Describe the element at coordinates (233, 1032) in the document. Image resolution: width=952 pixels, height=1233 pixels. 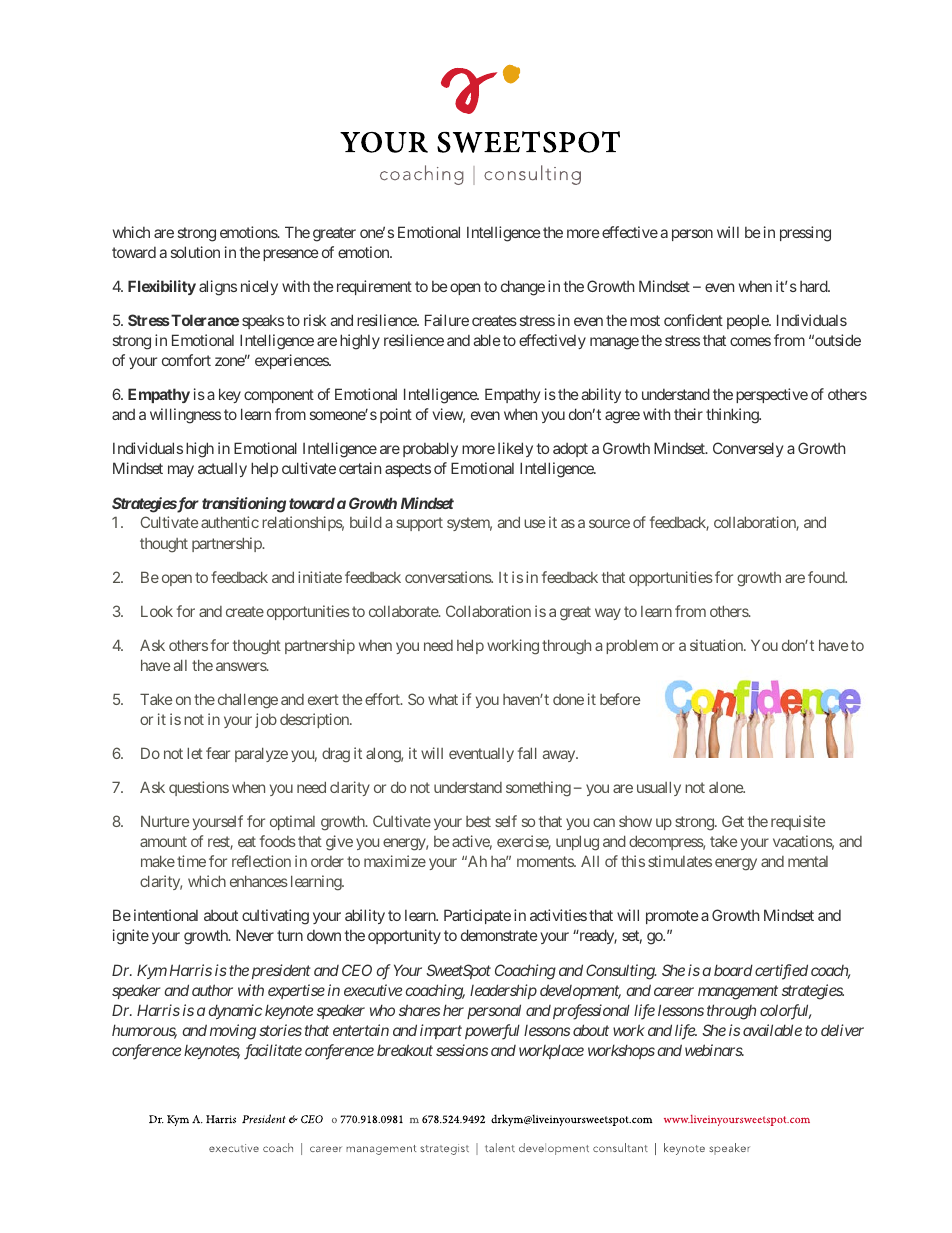
I see `moving` at that location.
